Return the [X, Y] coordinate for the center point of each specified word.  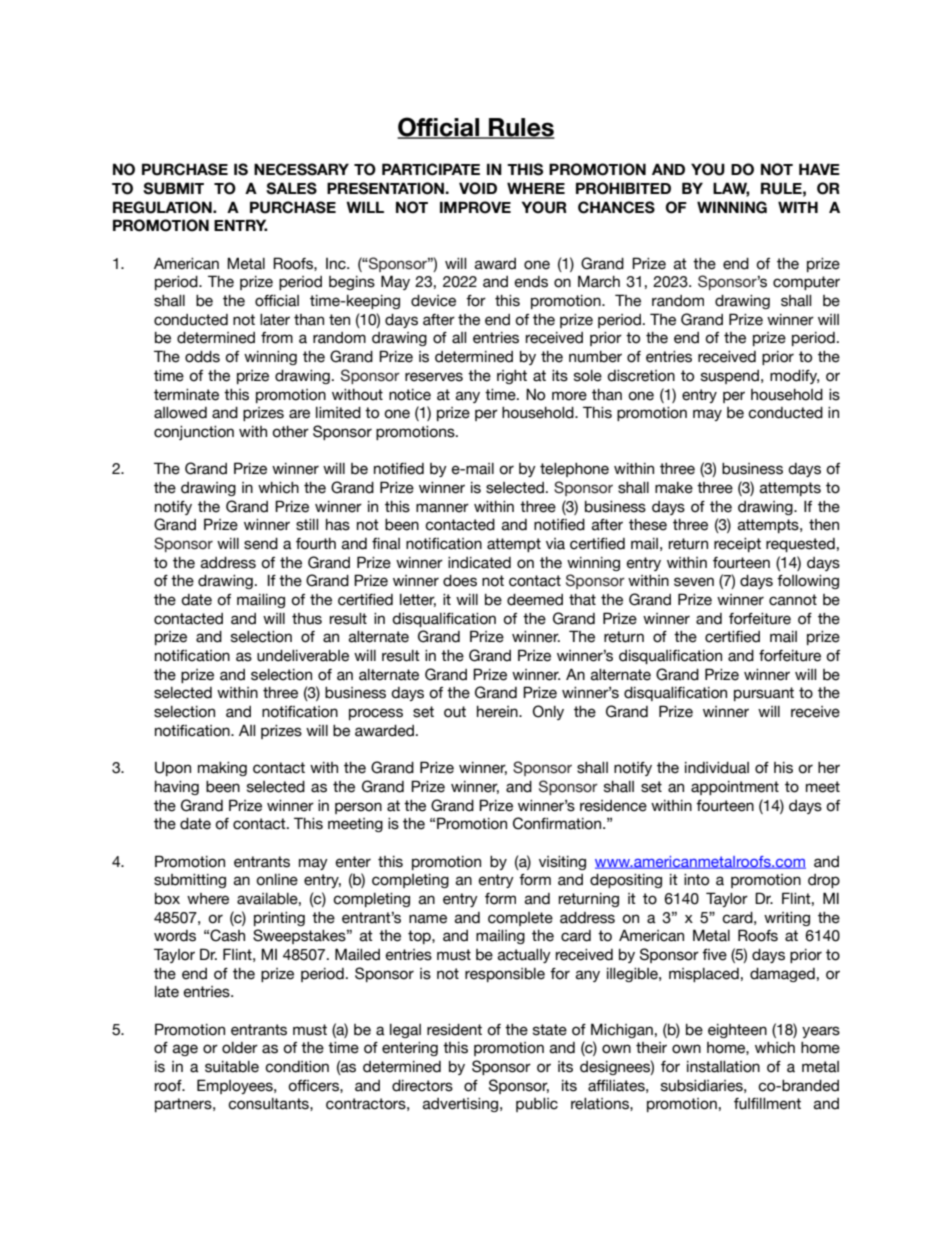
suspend [730, 377]
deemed [535, 600]
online [277, 880]
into [696, 880]
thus [307, 619]
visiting [562, 863]
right [512, 377]
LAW [731, 189]
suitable [232, 1067]
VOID [478, 188]
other [290, 432]
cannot [793, 600]
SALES [291, 188]
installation [723, 1067]
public [537, 1105]
